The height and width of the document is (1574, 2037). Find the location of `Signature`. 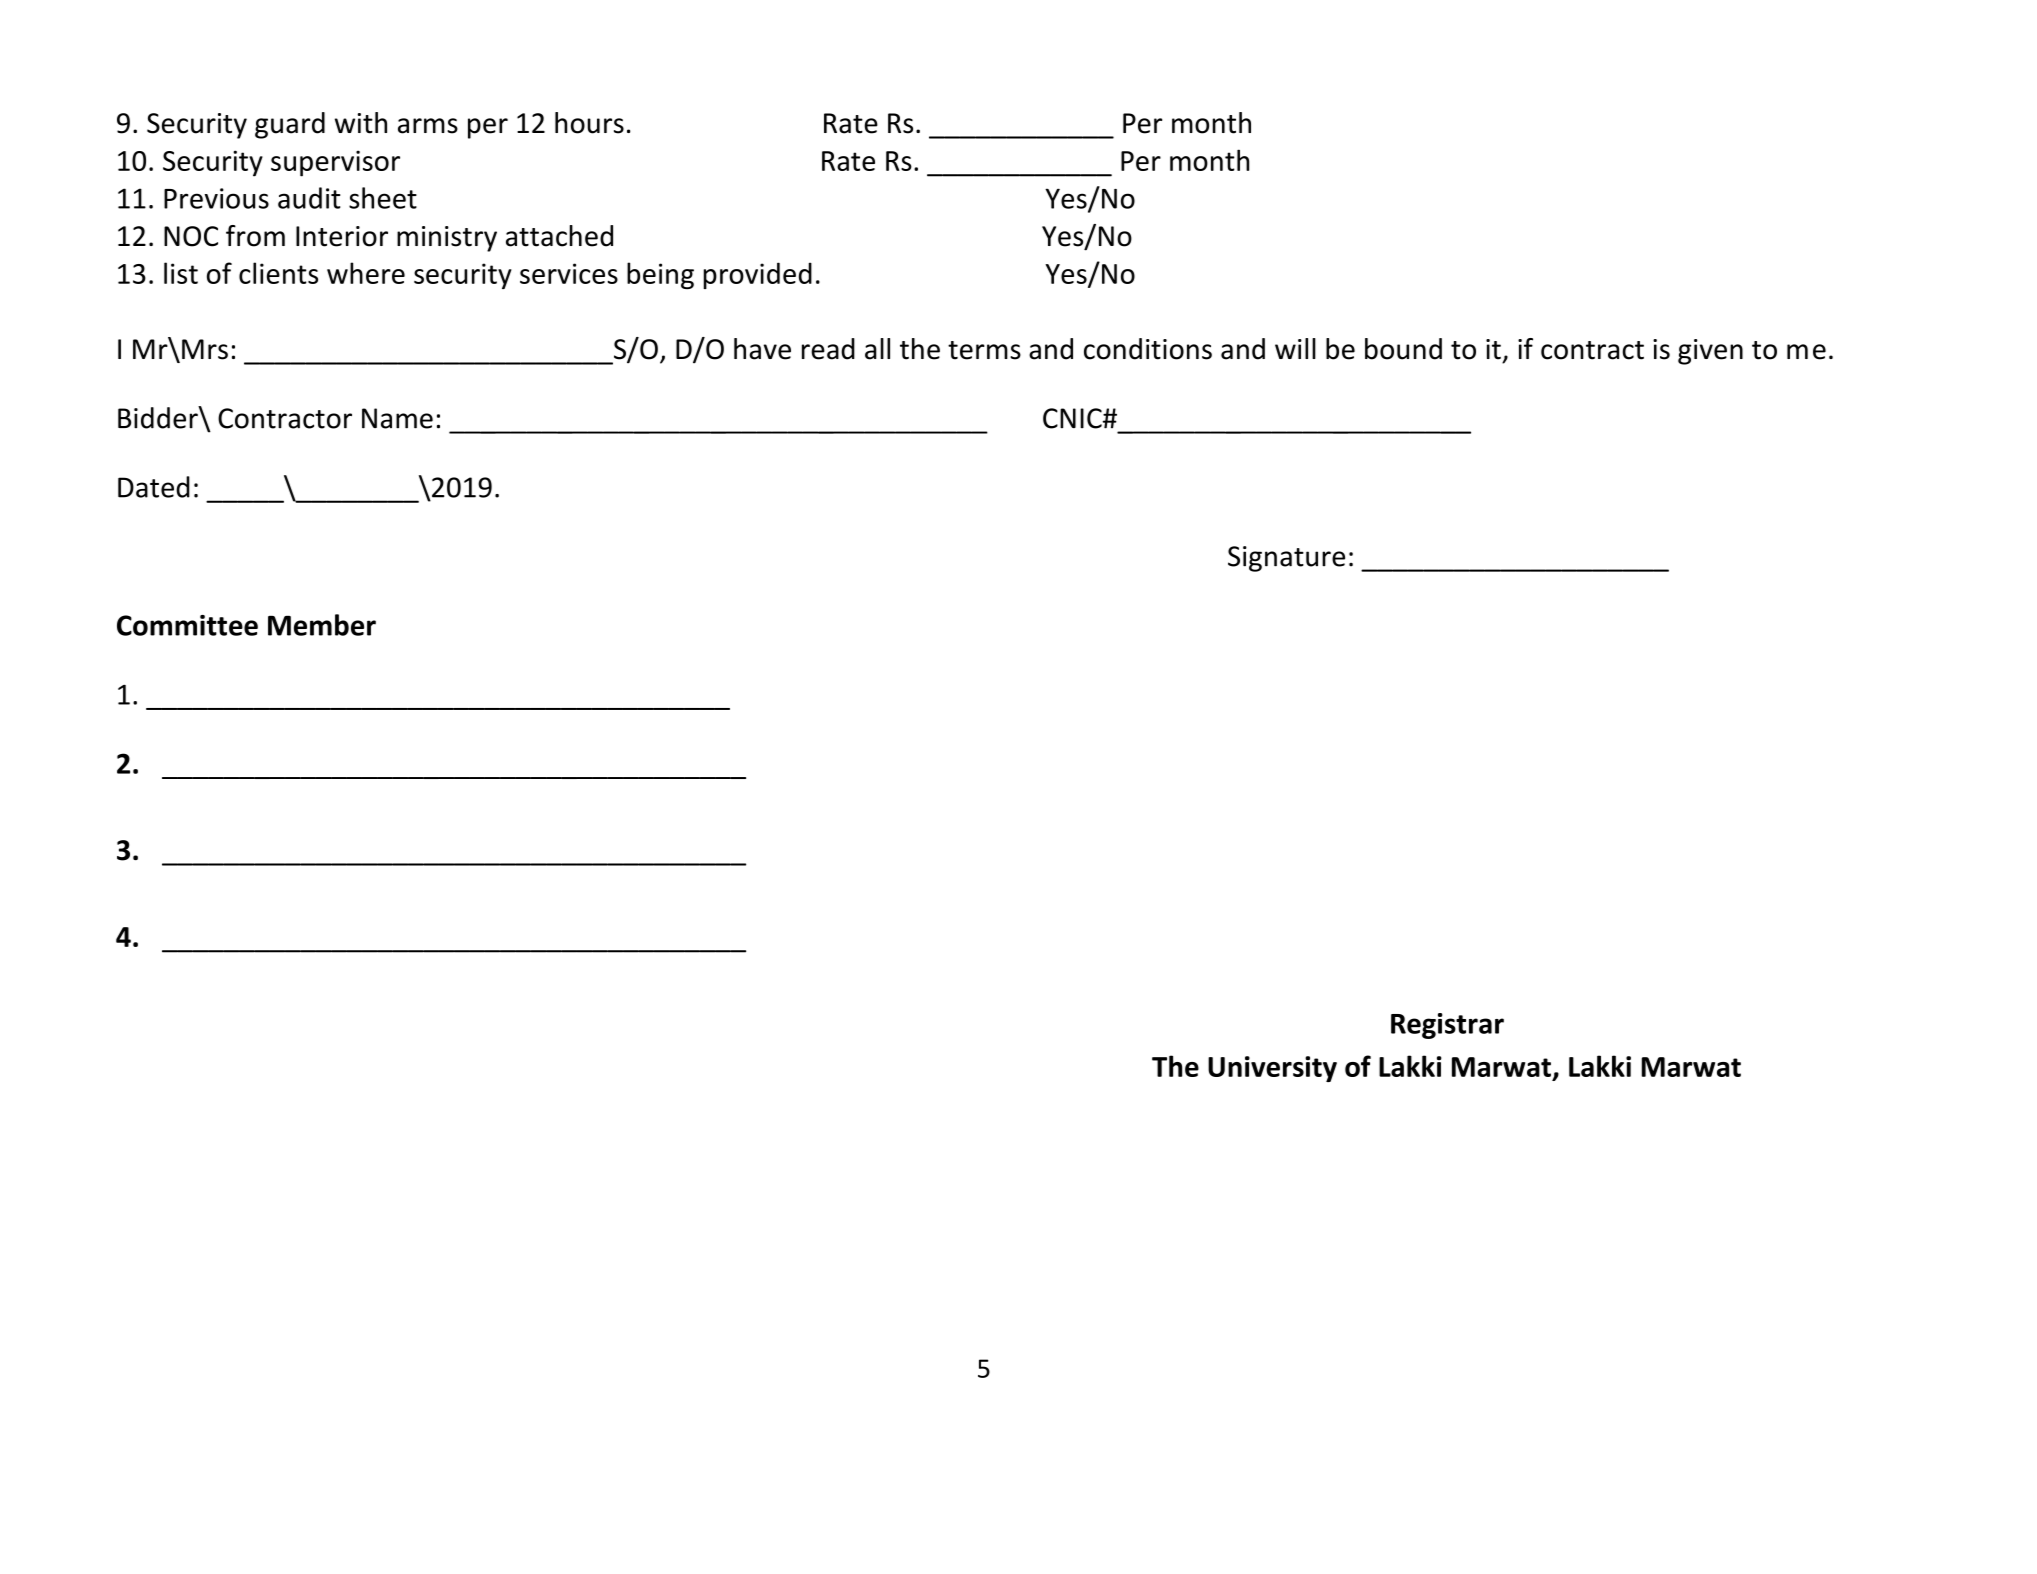

Signature is located at coordinates (1286, 559).
